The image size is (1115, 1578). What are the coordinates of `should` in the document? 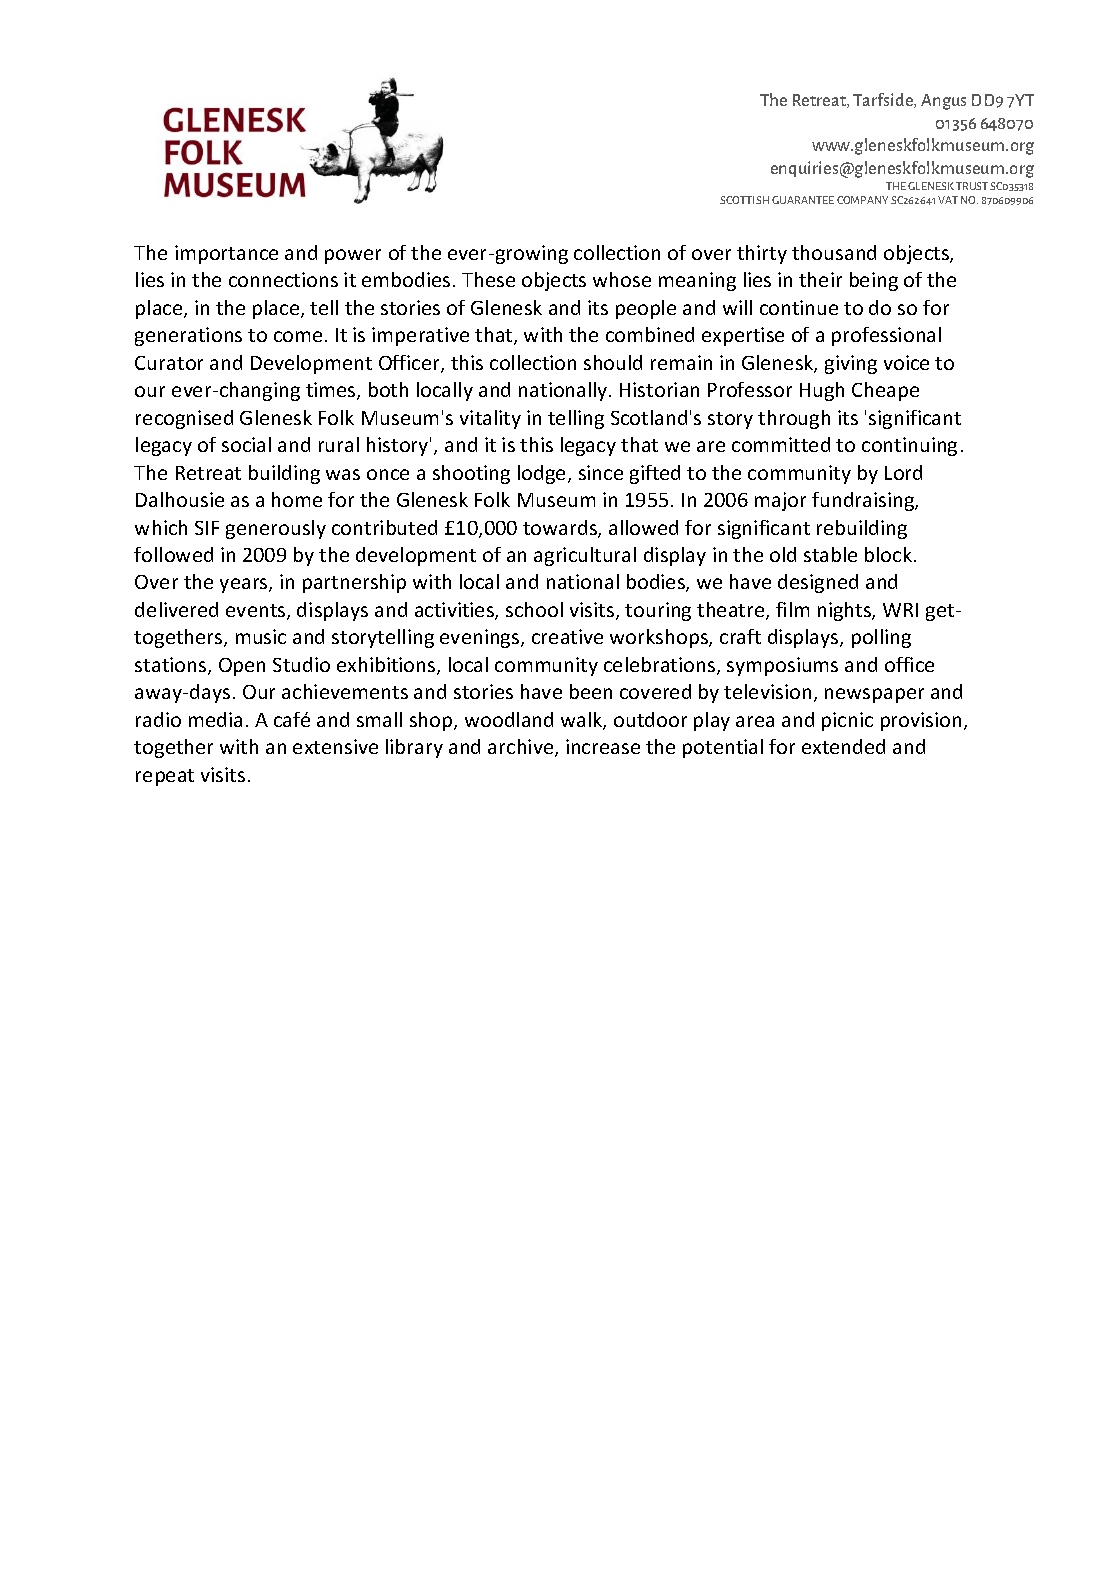 It's located at (613, 362).
